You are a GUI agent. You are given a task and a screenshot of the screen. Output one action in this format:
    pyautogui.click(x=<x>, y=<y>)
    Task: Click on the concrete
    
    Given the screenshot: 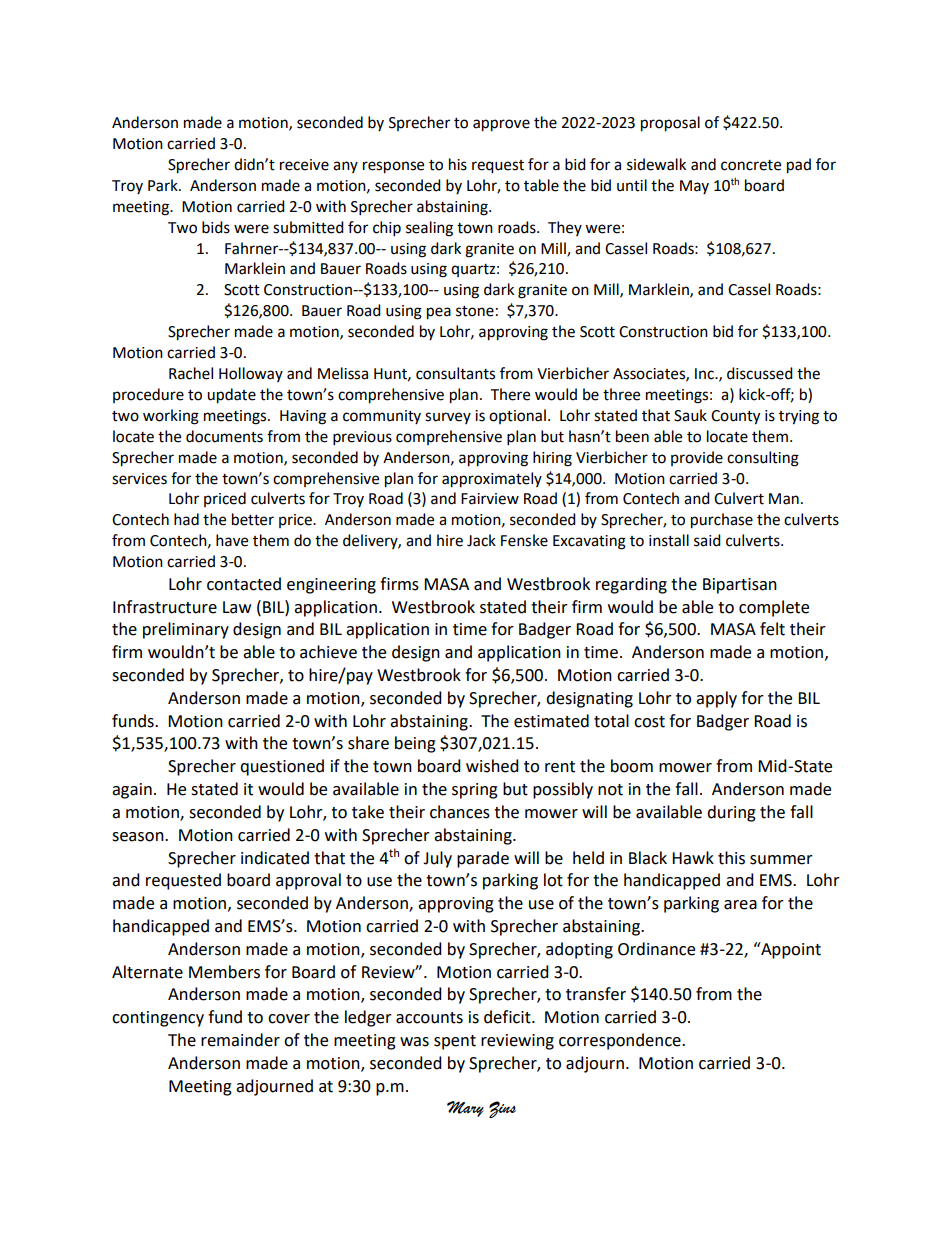 What is the action you would take?
    pyautogui.click(x=751, y=165)
